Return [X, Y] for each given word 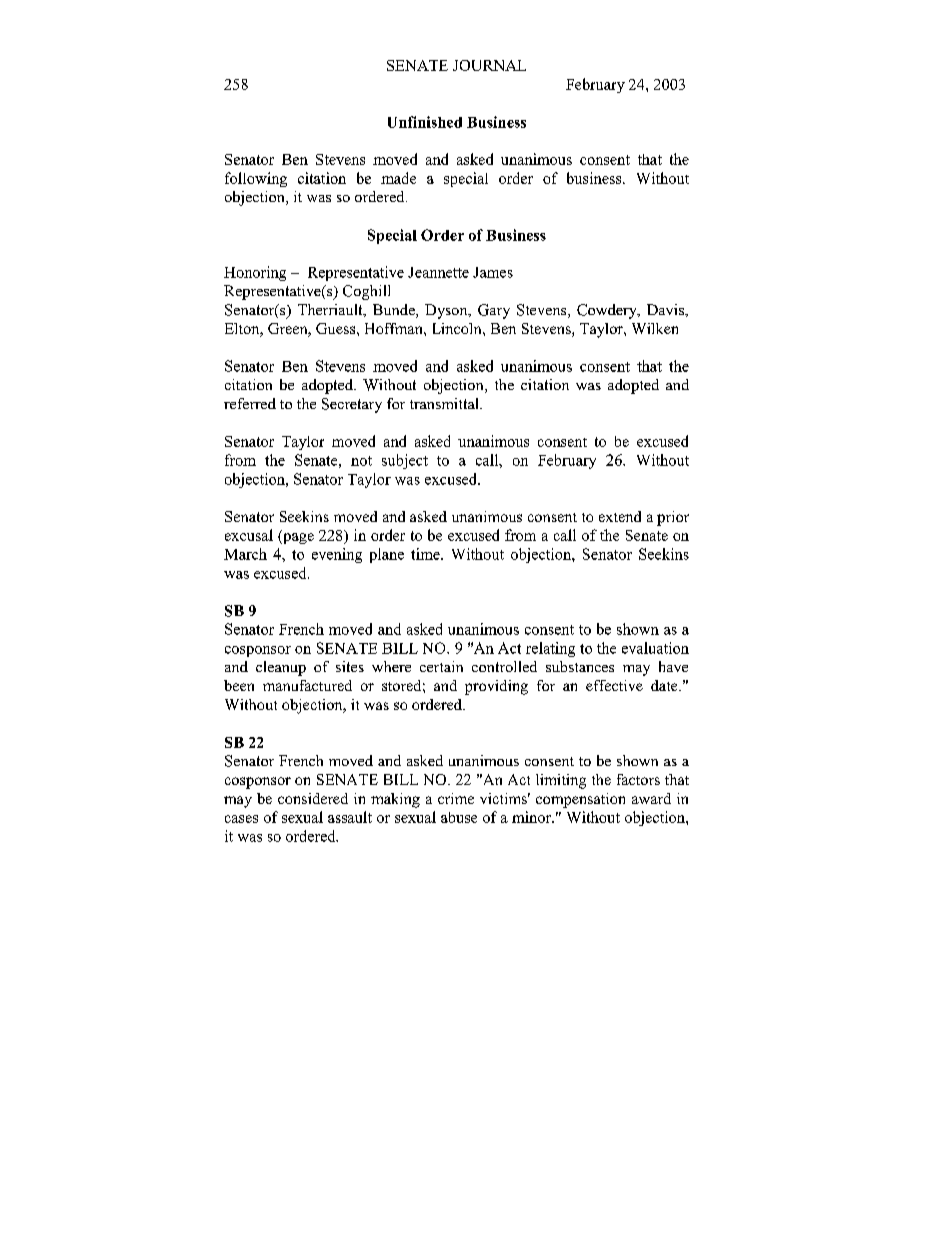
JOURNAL [489, 65]
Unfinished [425, 122]
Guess [337, 328]
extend [620, 516]
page [297, 538]
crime [456, 798]
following [256, 179]
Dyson [447, 311]
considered [313, 798]
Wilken [655, 328]
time [426, 554]
